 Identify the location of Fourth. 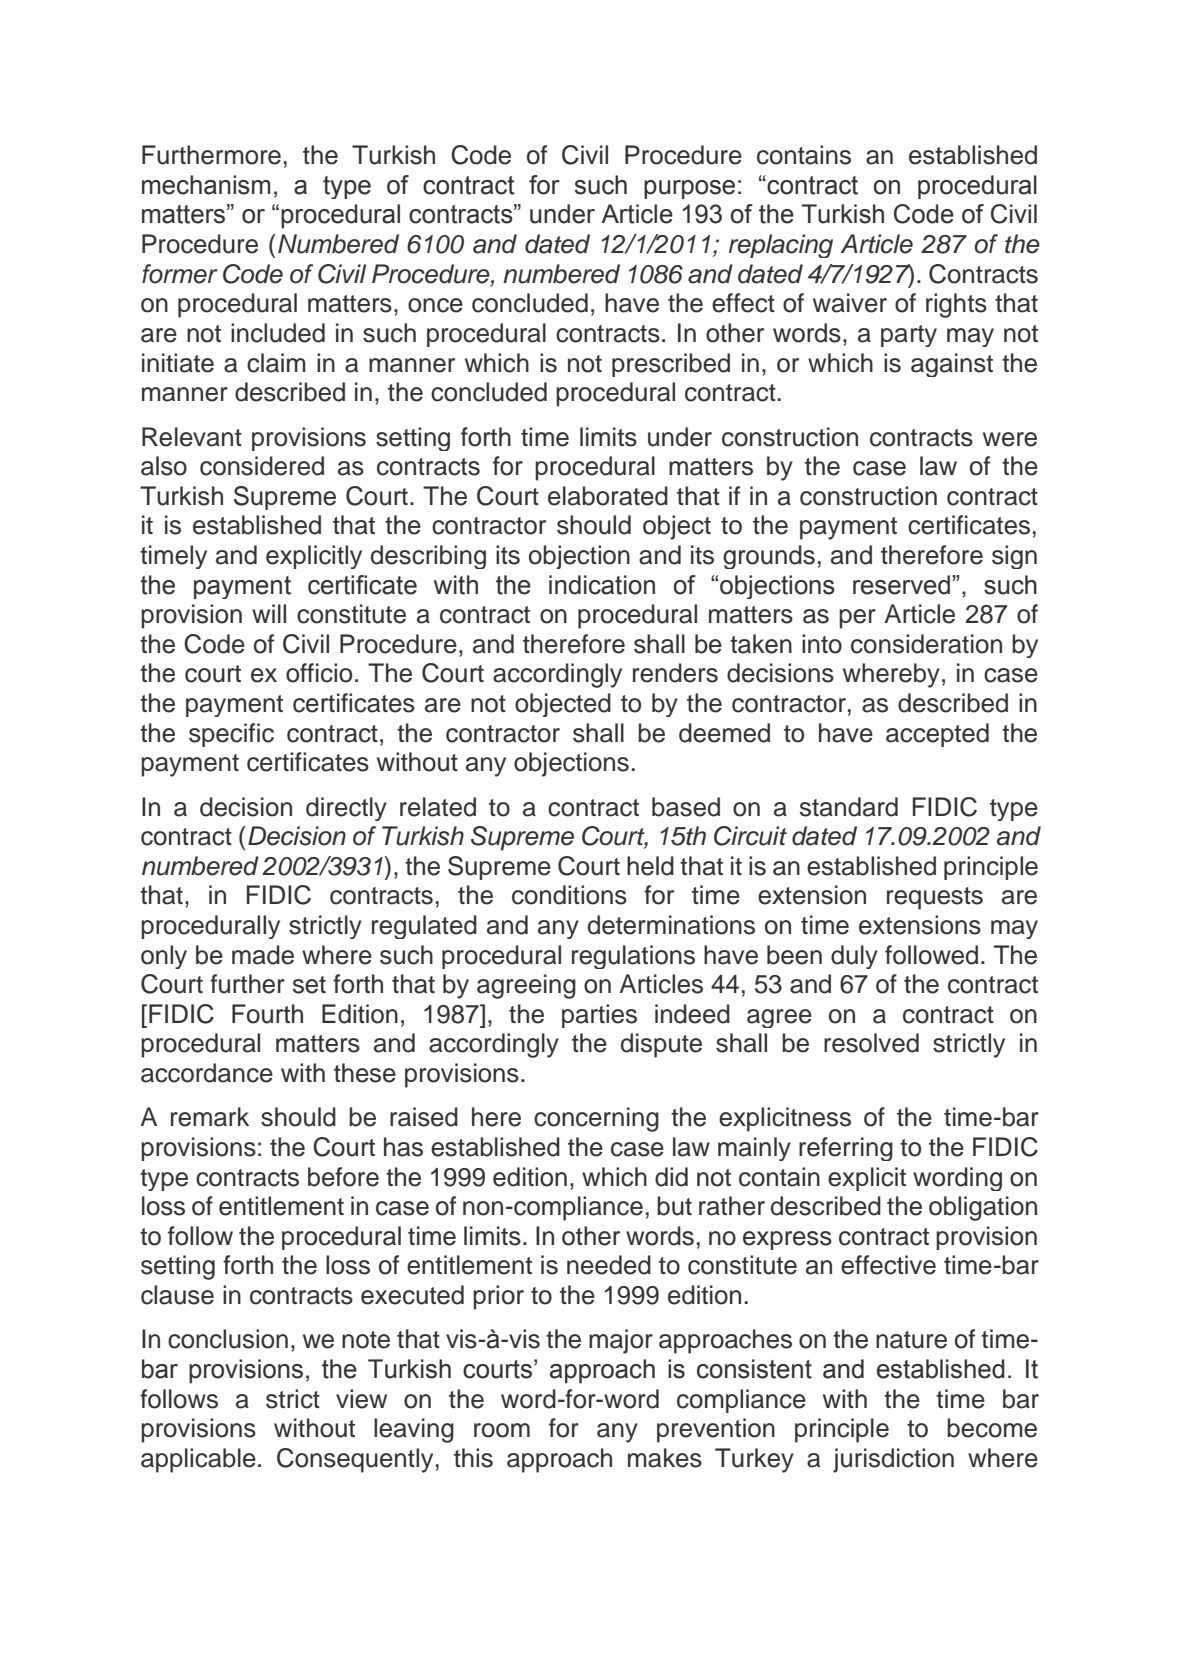
(267, 1014).
